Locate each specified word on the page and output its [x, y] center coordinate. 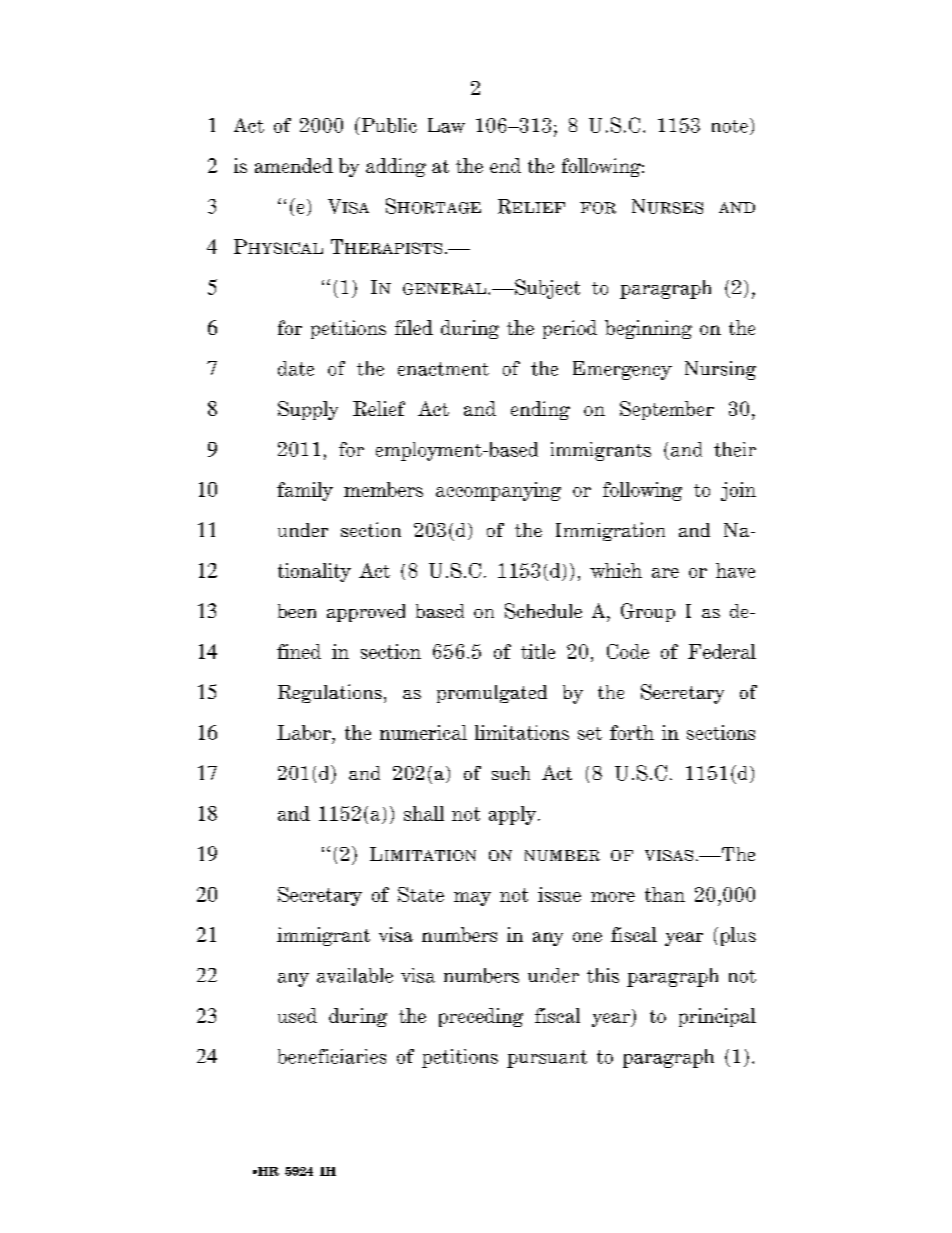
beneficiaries [332, 1056]
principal [717, 1017]
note [730, 126]
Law [446, 125]
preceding [481, 1017]
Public [388, 125]
